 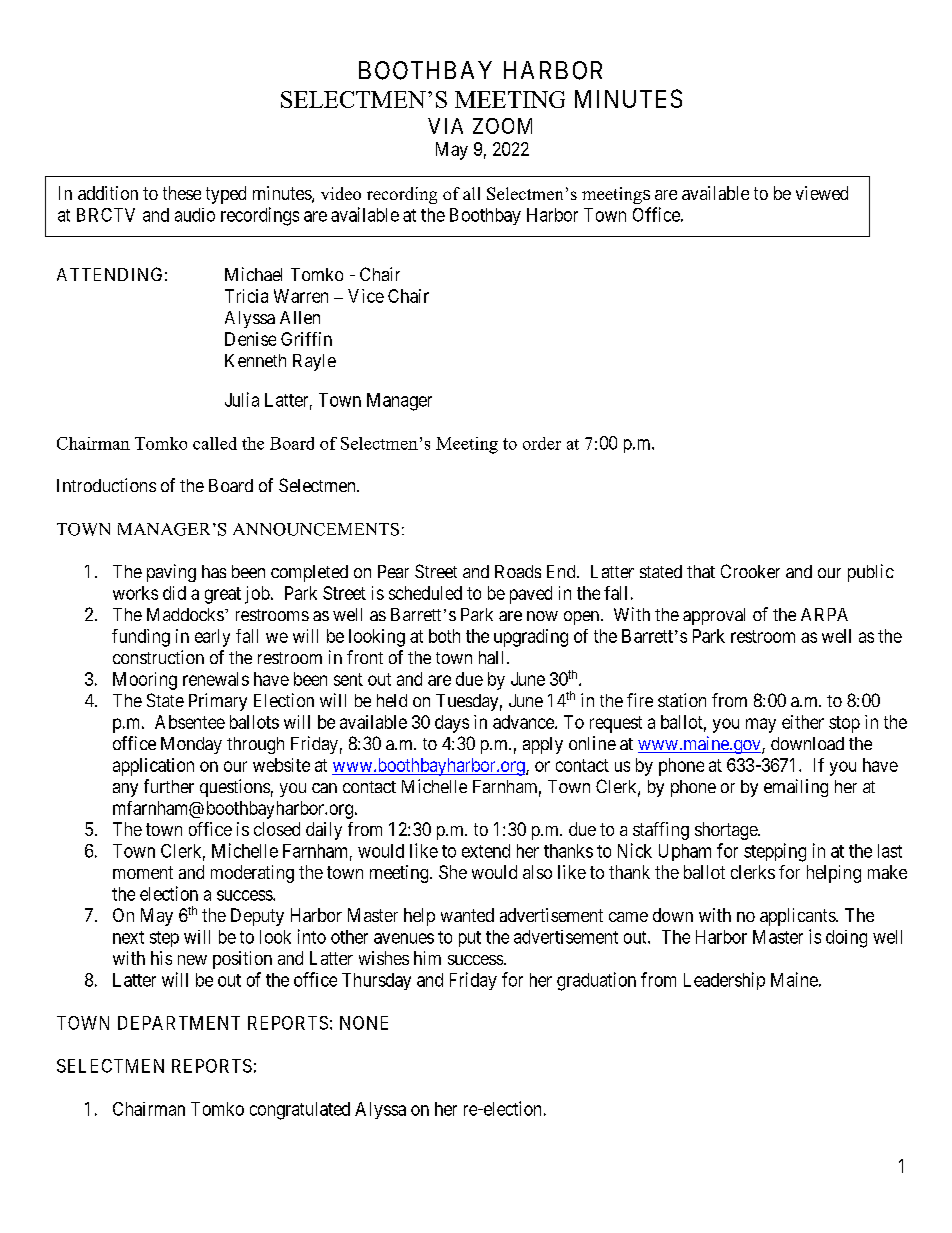 I want to click on Roads, so click(x=518, y=571).
